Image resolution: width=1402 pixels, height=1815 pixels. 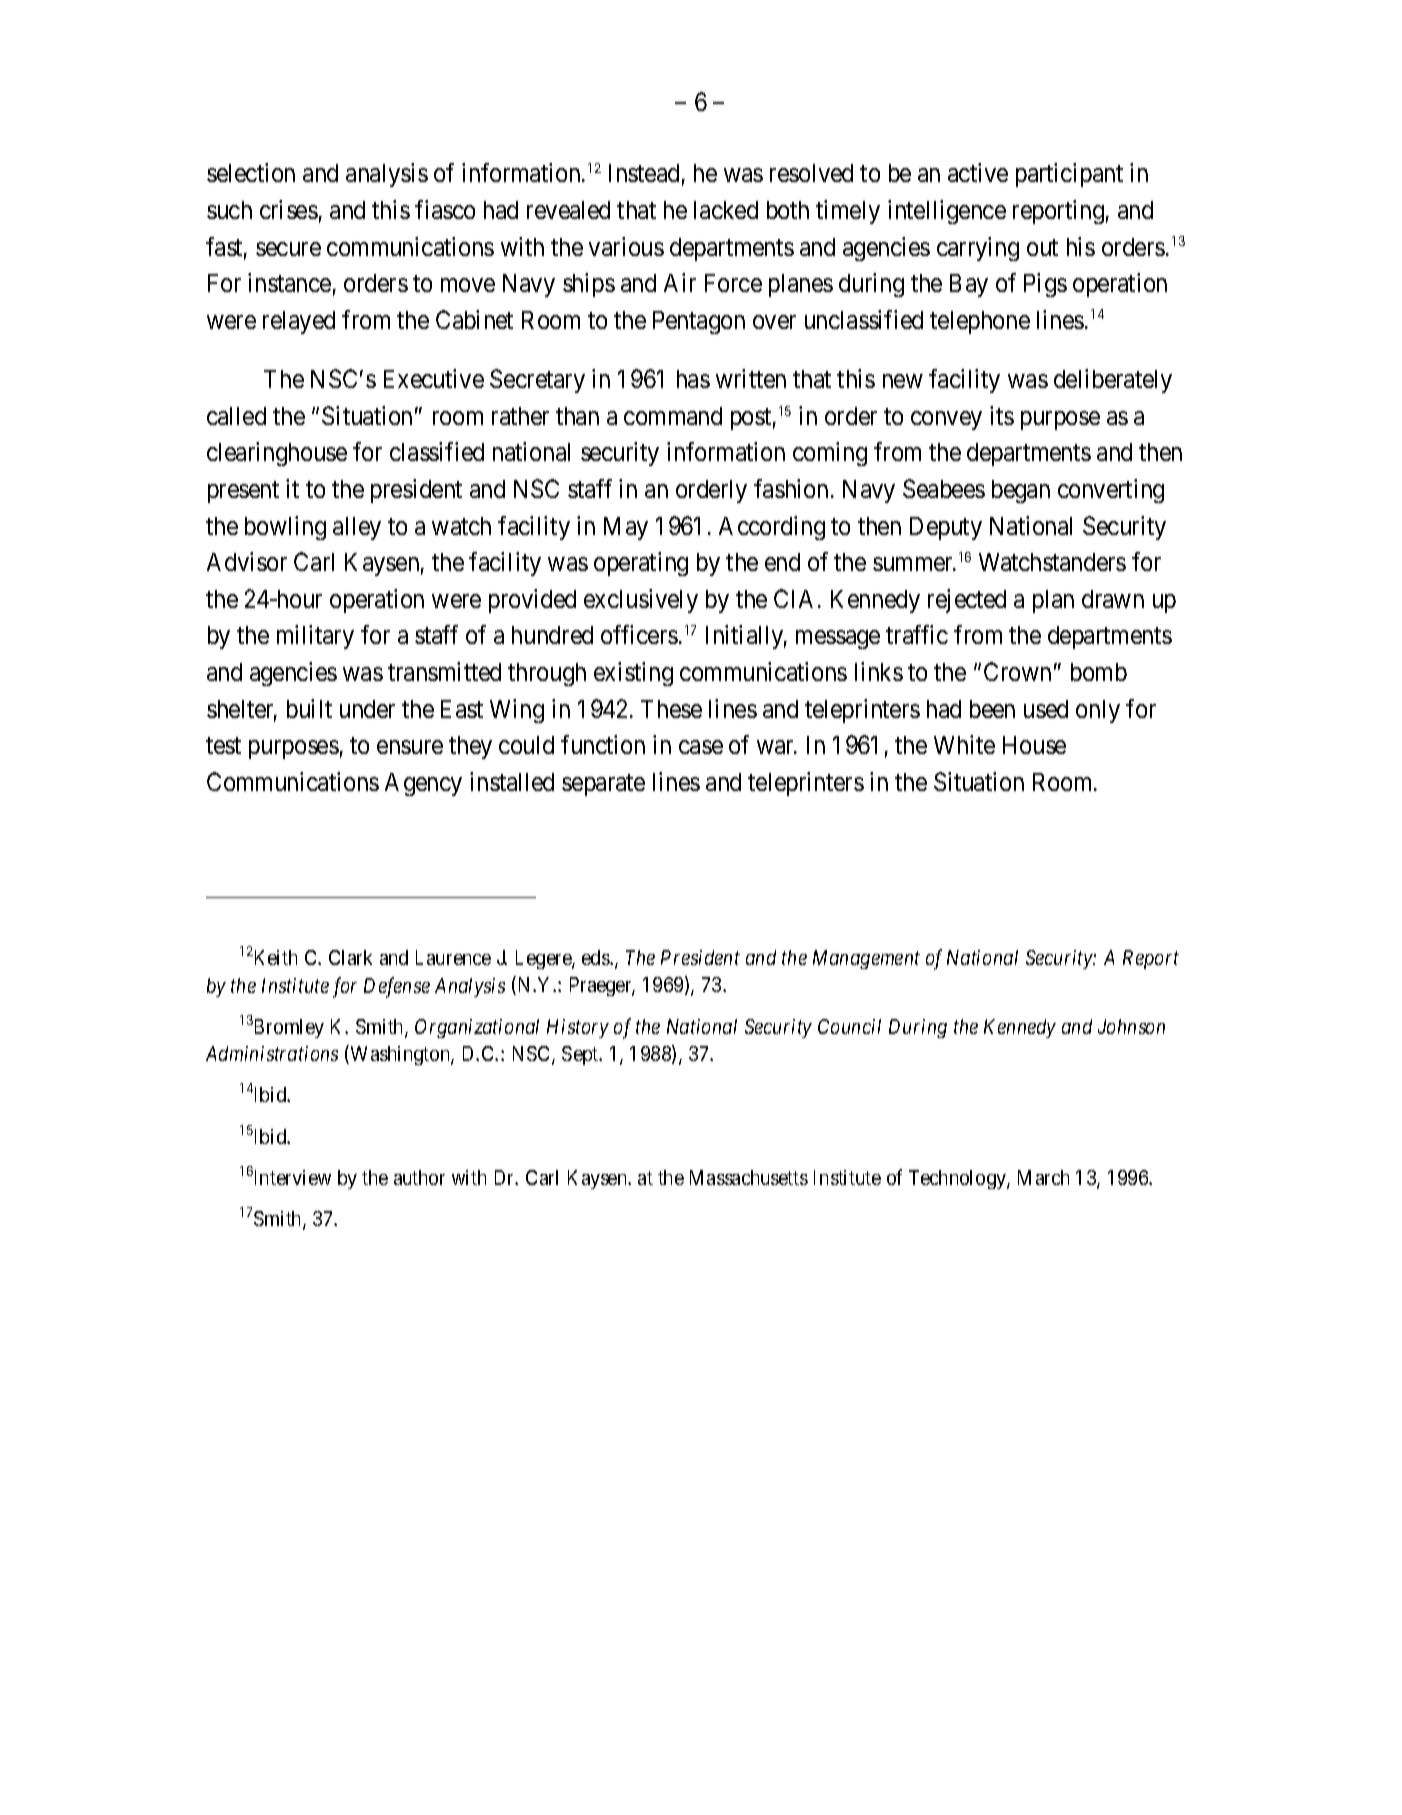 What do you see at coordinates (1069, 175) in the screenshot?
I see `participant` at bounding box center [1069, 175].
